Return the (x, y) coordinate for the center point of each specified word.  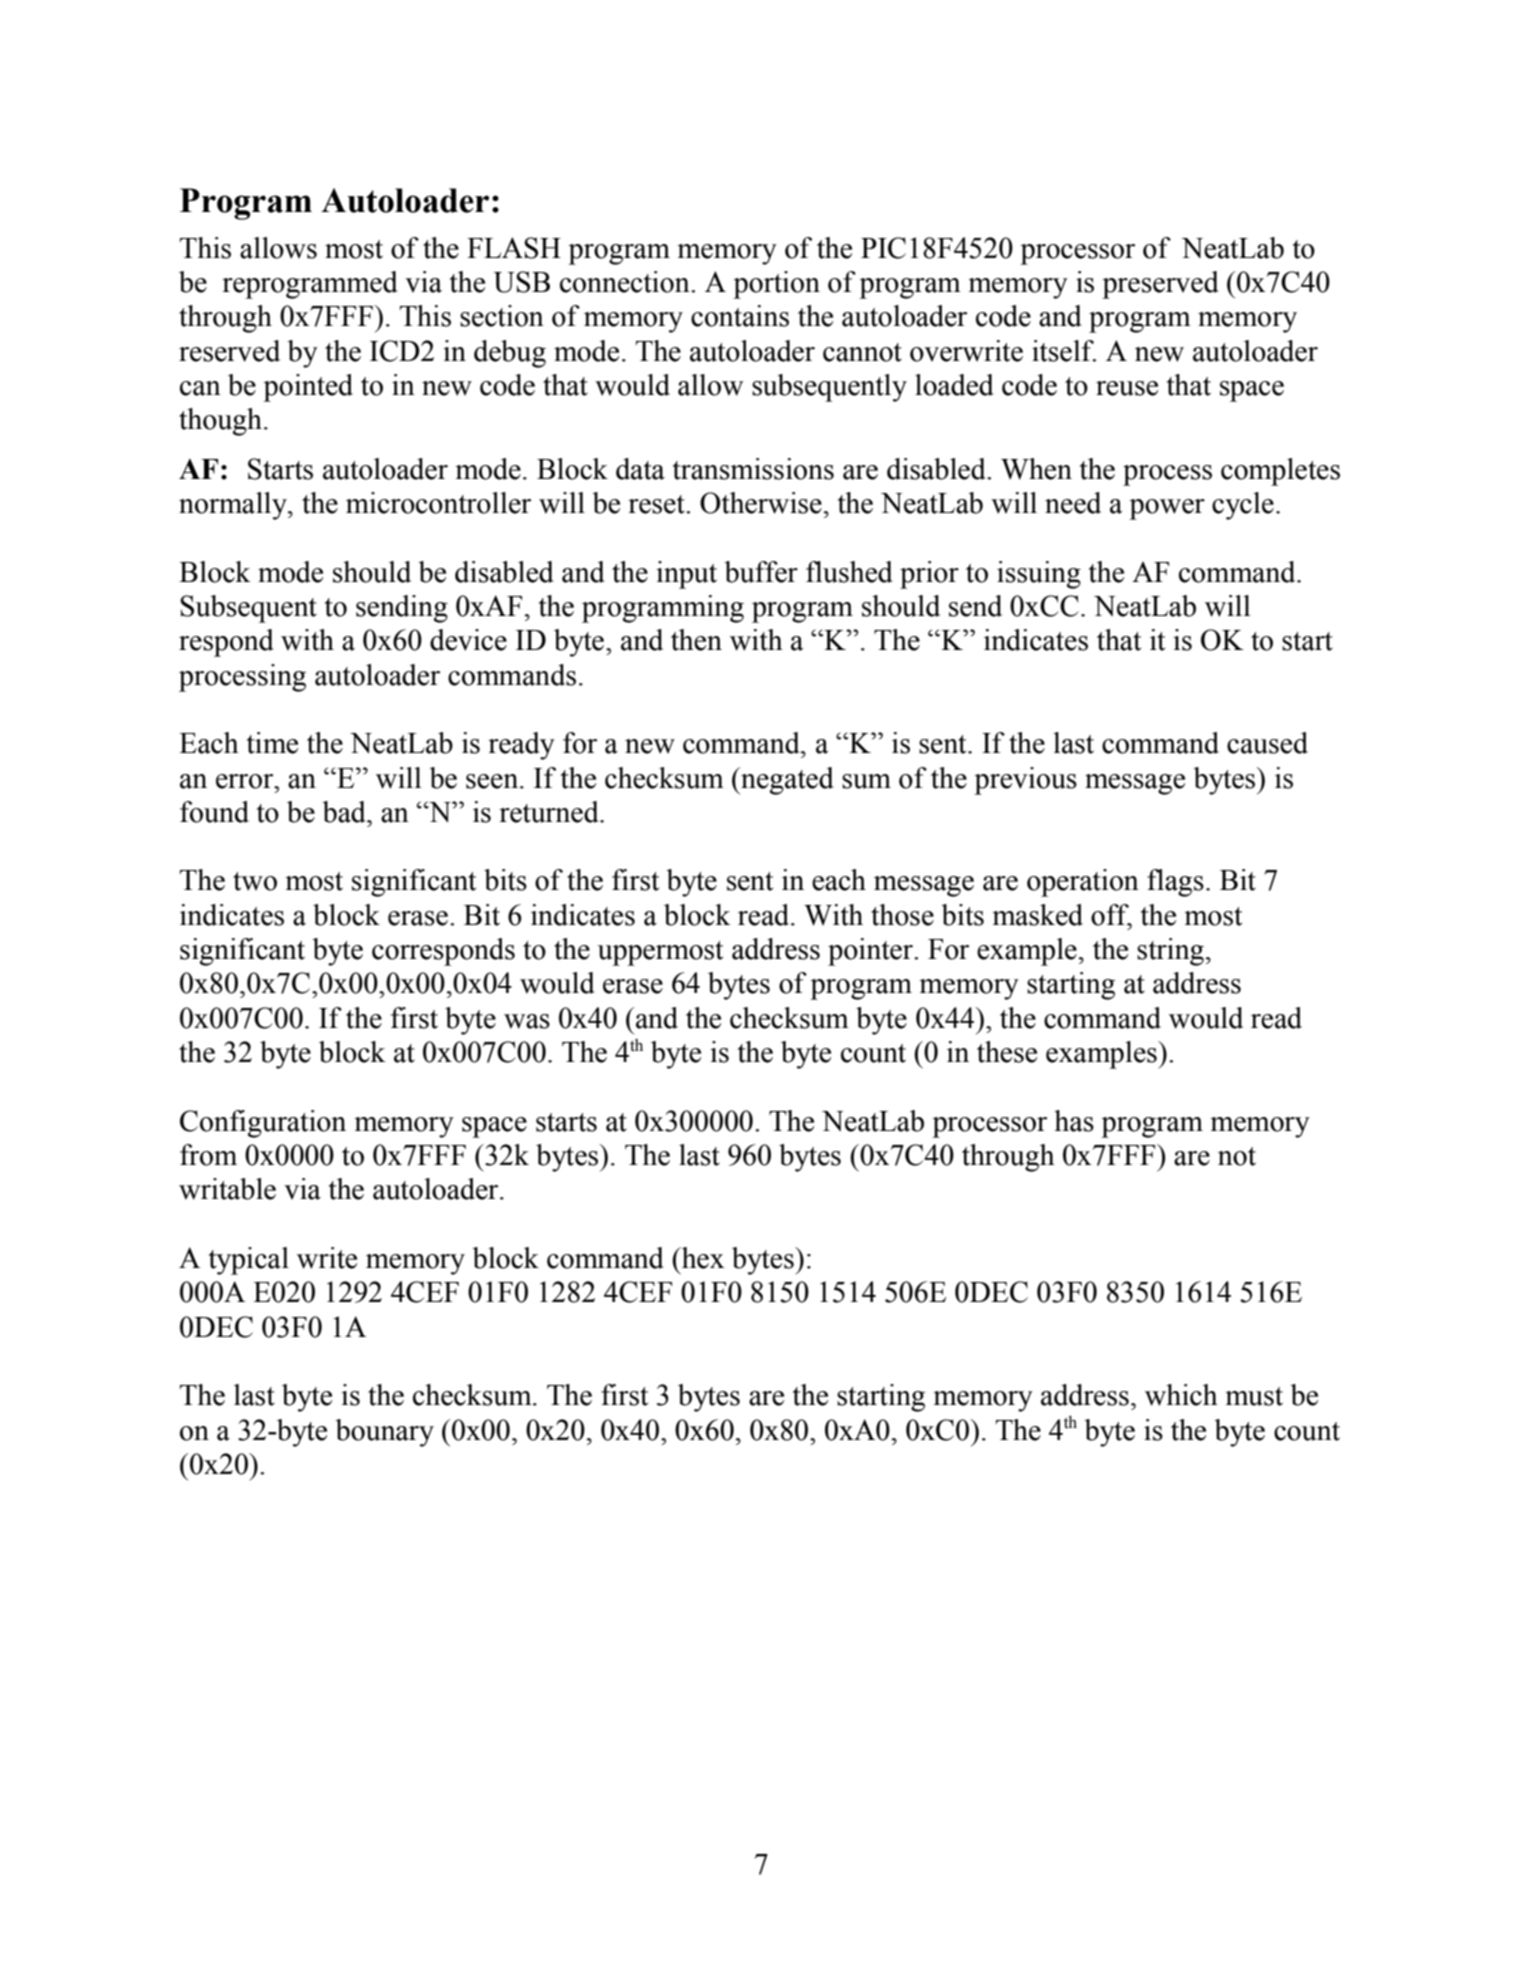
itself (1064, 351)
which (1181, 1395)
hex (701, 1258)
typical (249, 1261)
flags (1175, 883)
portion (776, 285)
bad (345, 812)
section (502, 316)
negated (786, 781)
